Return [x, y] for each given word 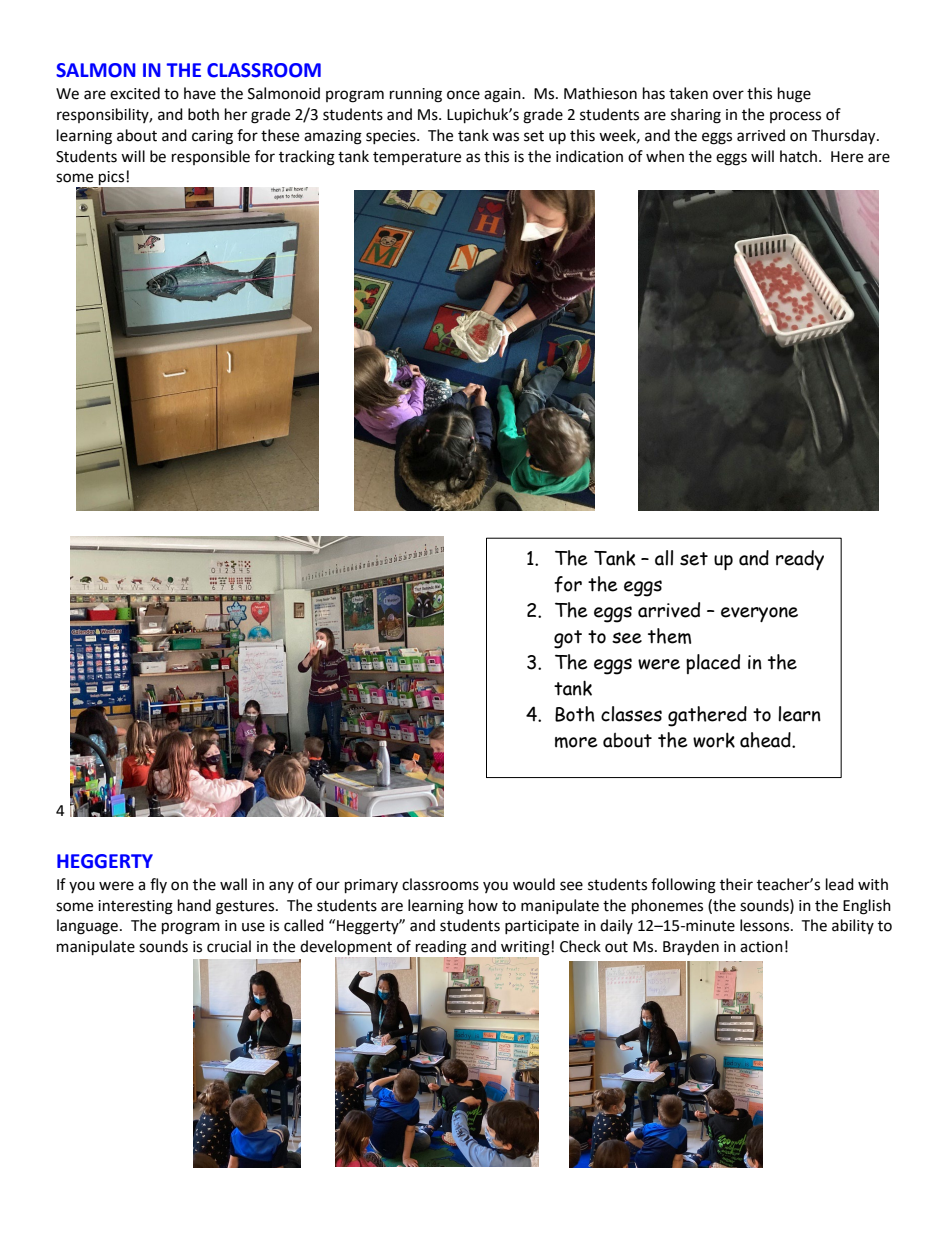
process [795, 117]
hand [194, 905]
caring [212, 137]
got [568, 639]
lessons [766, 925]
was [505, 137]
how [483, 905]
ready [800, 560]
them [669, 636]
